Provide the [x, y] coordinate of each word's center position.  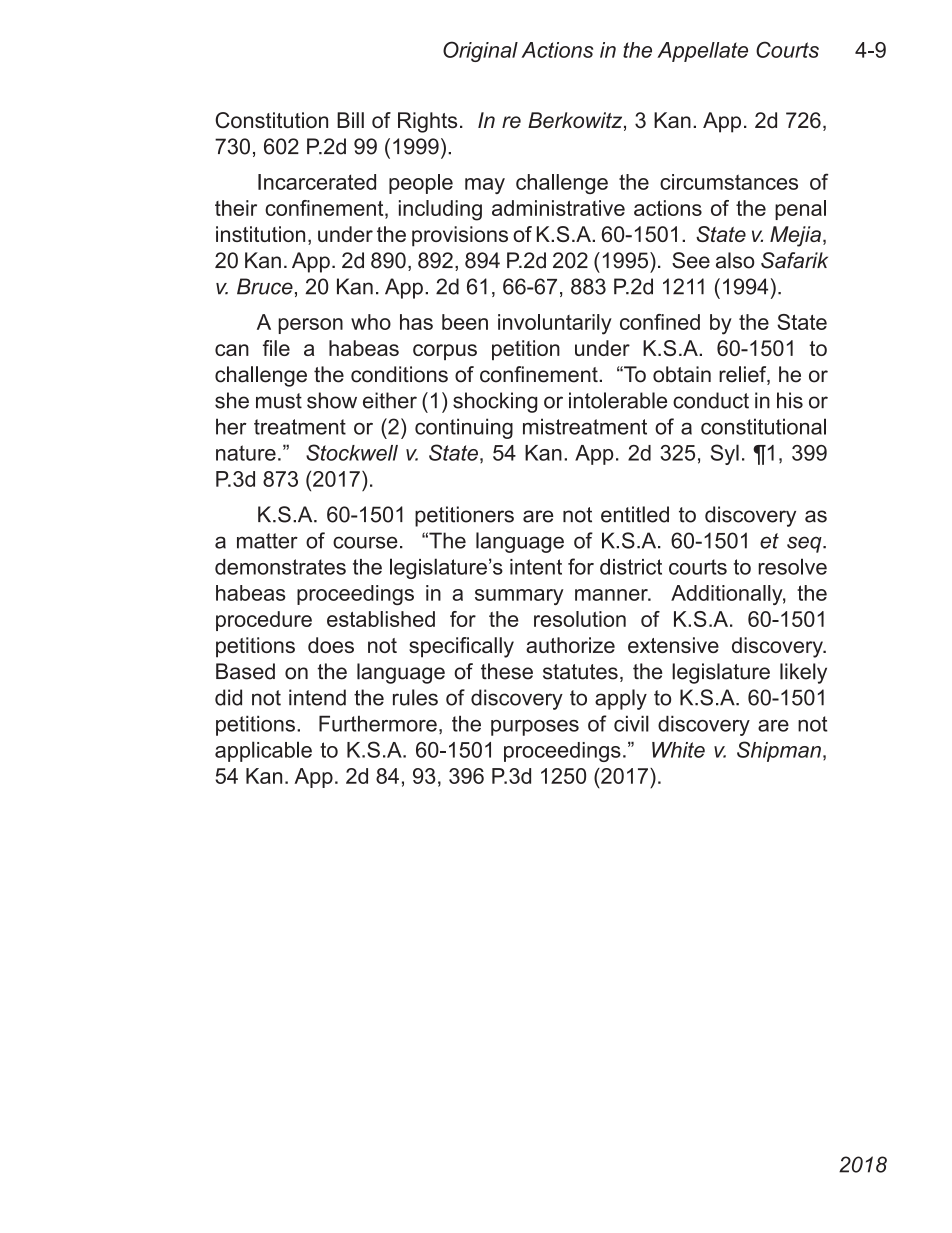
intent [536, 567]
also [735, 260]
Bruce [265, 286]
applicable [263, 751]
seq [805, 544]
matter [267, 541]
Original [480, 51]
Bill [350, 120]
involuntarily [555, 324]
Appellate [702, 52]
